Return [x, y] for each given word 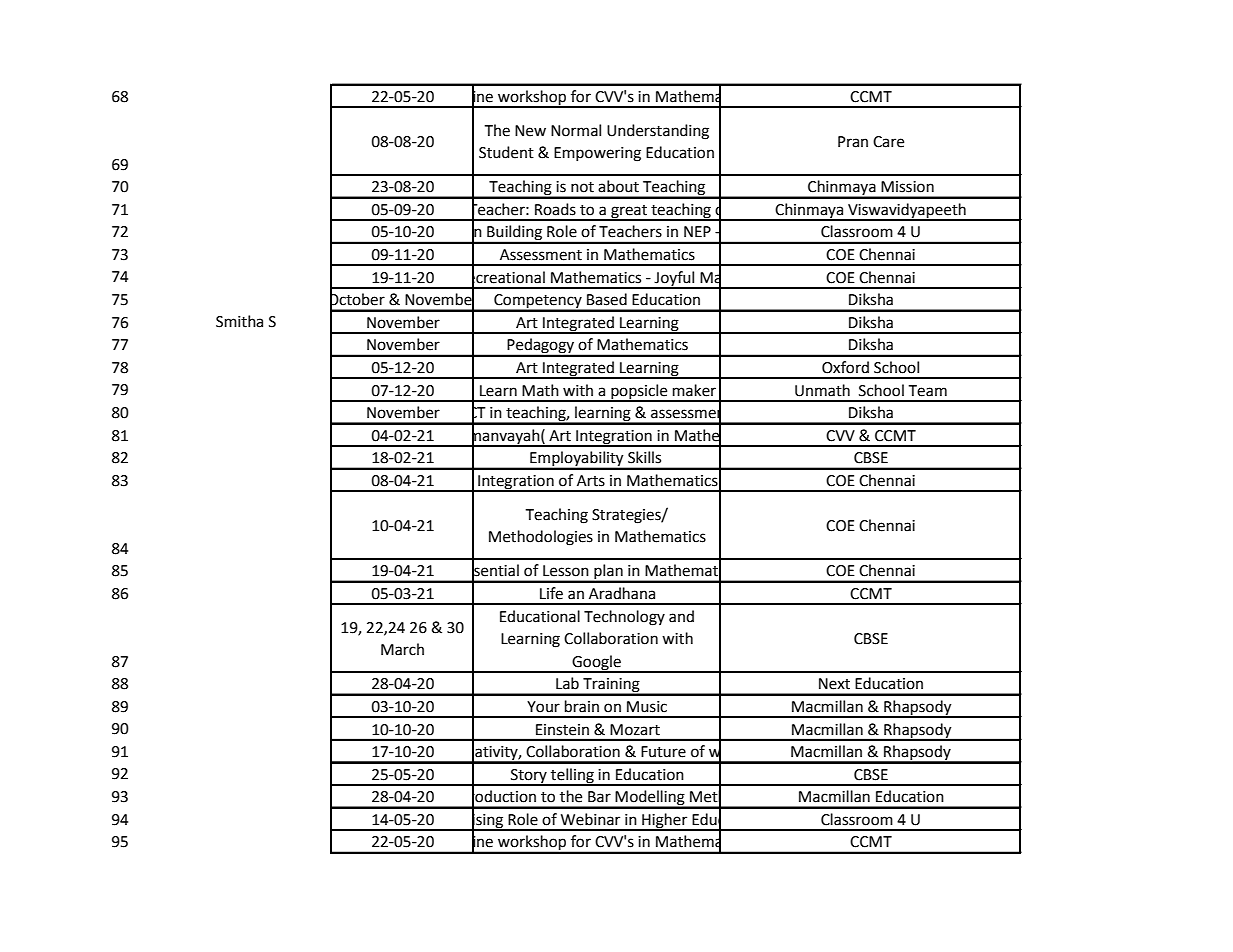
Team [927, 391]
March [402, 649]
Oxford [845, 367]
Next [834, 684]
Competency [538, 302]
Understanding [658, 132]
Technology [624, 618]
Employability [577, 460]
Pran [853, 142]
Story [529, 777]
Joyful [675, 279]
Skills [644, 457]
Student [506, 152]
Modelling [650, 799]
